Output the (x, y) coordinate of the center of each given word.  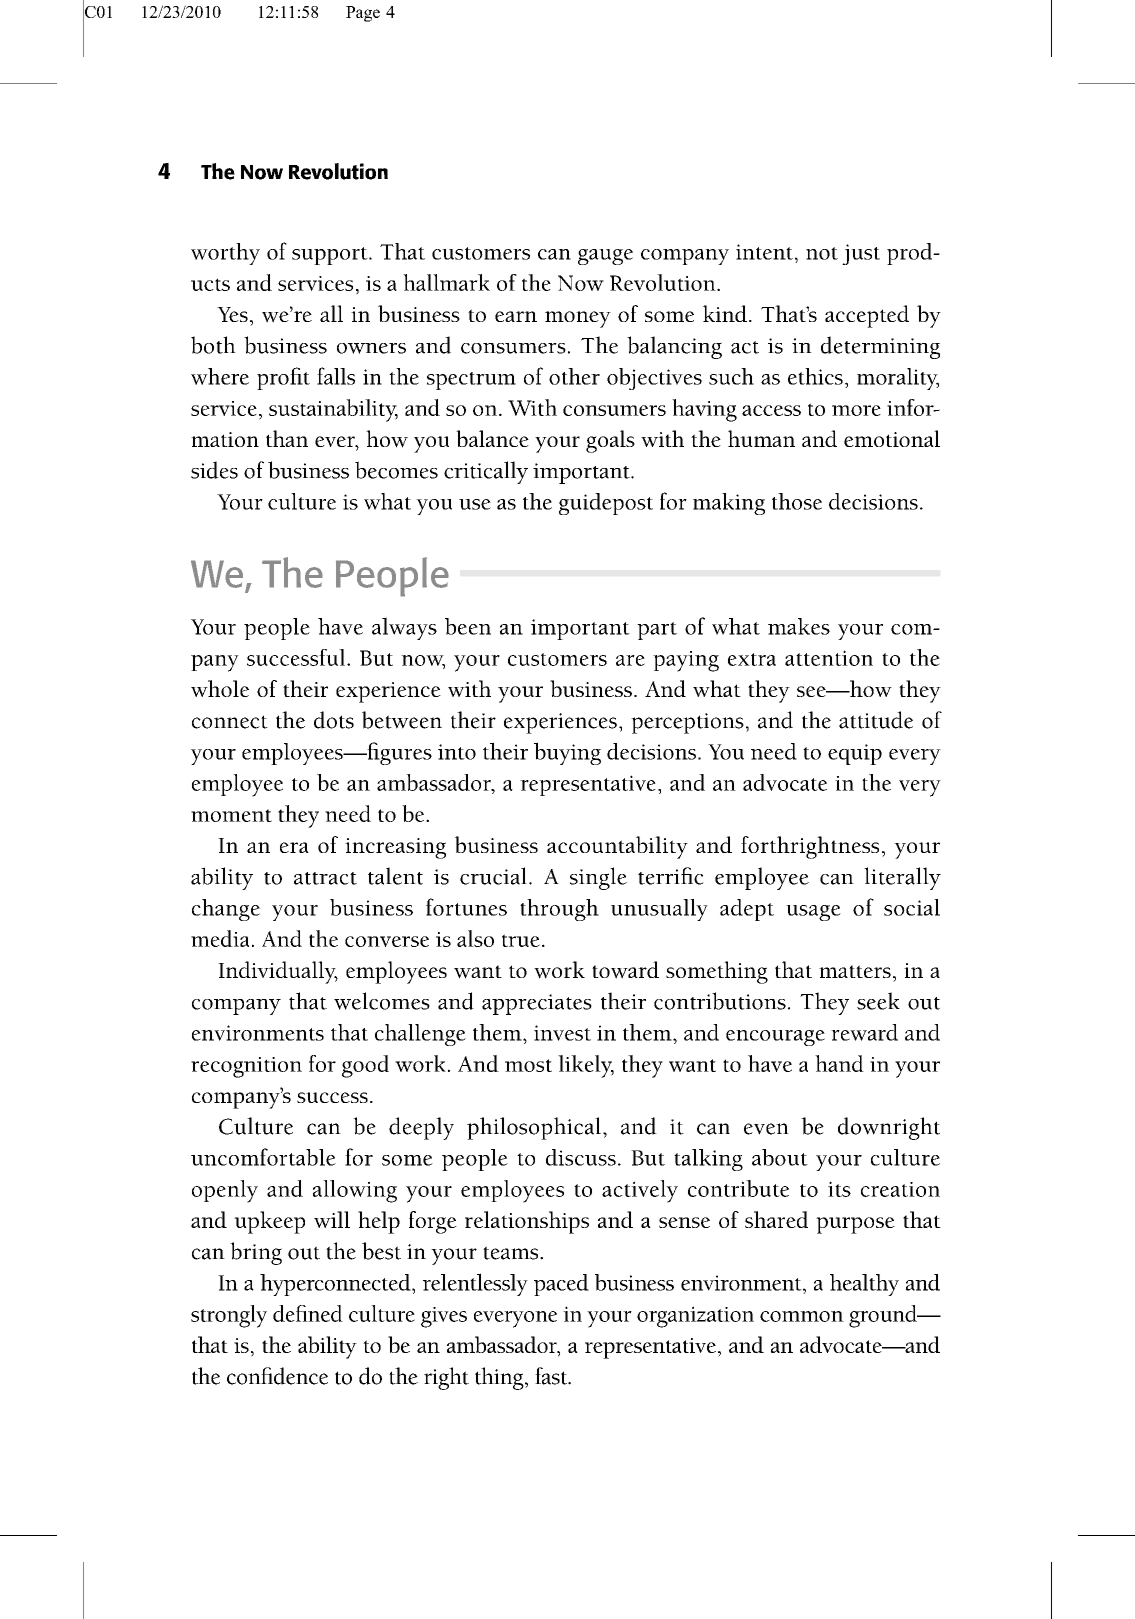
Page (363, 14)
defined (308, 1313)
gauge (605, 257)
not (822, 253)
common (802, 1316)
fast (552, 1376)
